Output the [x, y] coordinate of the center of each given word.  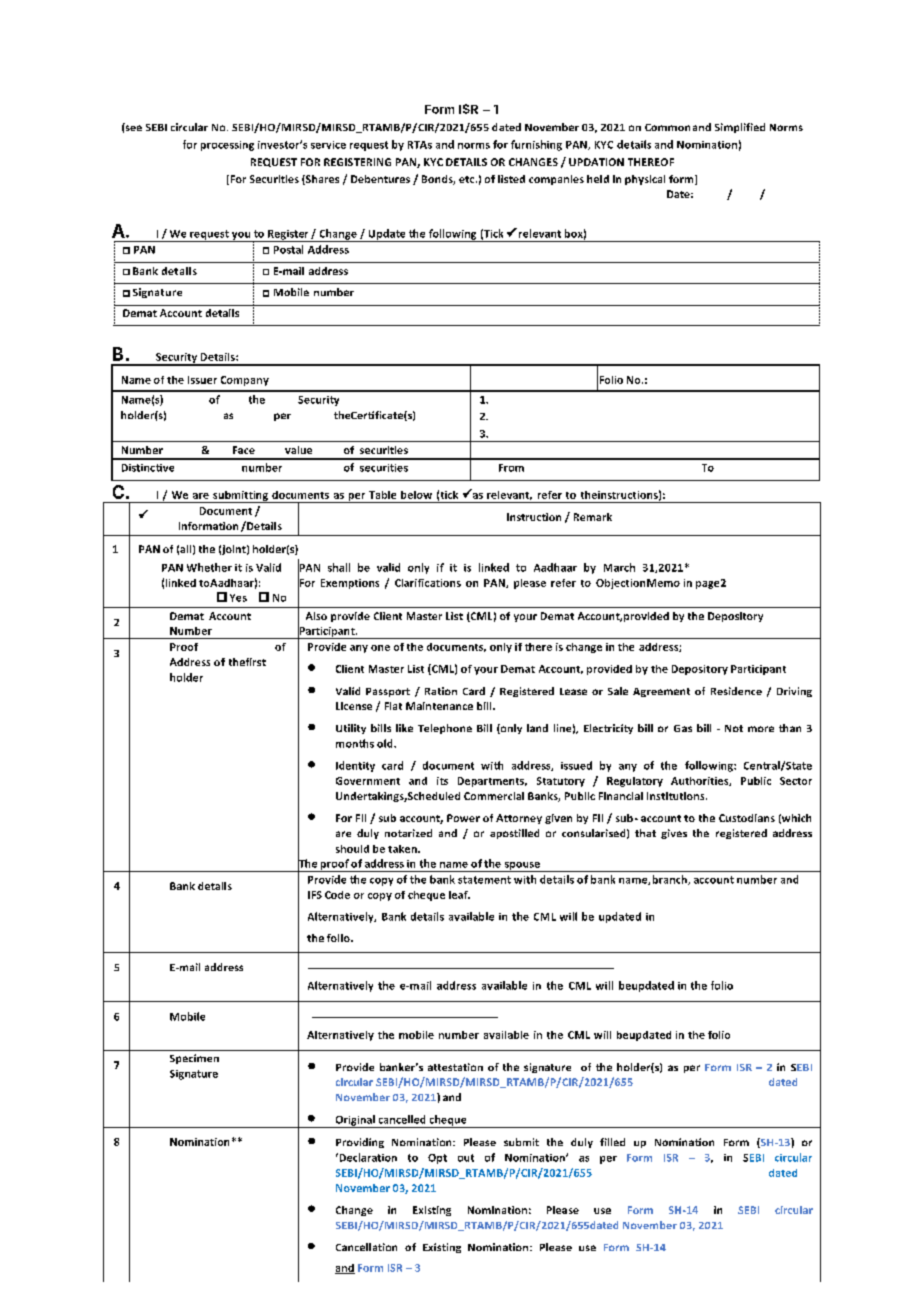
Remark [593, 517]
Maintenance [439, 706]
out [466, 1158]
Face [244, 450]
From [511, 468]
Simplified [740, 128]
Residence [736, 691]
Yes [238, 598]
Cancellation [366, 1247]
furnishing [536, 145]
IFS [315, 895]
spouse [522, 867]
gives [674, 834]
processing [227, 146]
